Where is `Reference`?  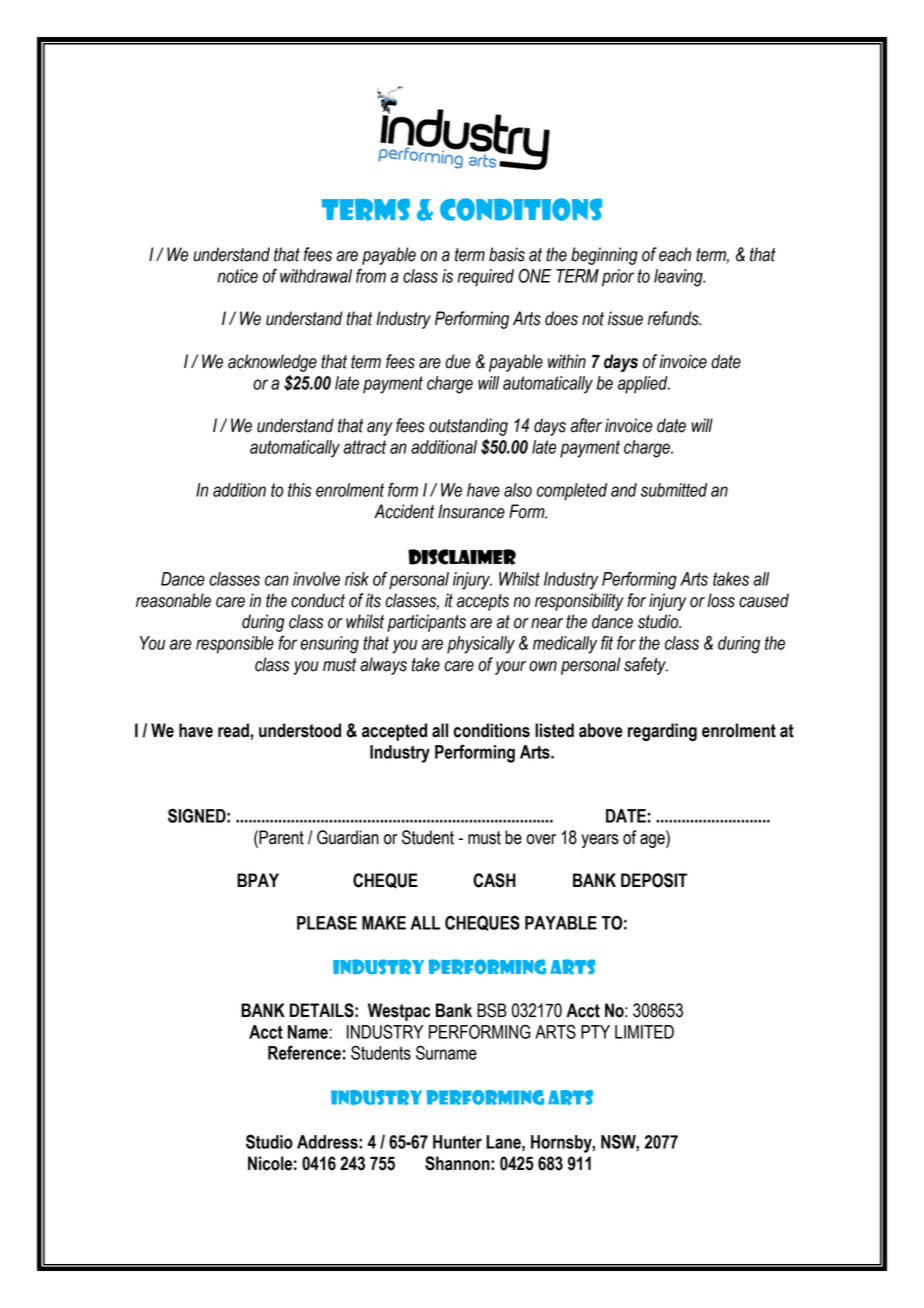
Reference is located at coordinates (304, 1052).
